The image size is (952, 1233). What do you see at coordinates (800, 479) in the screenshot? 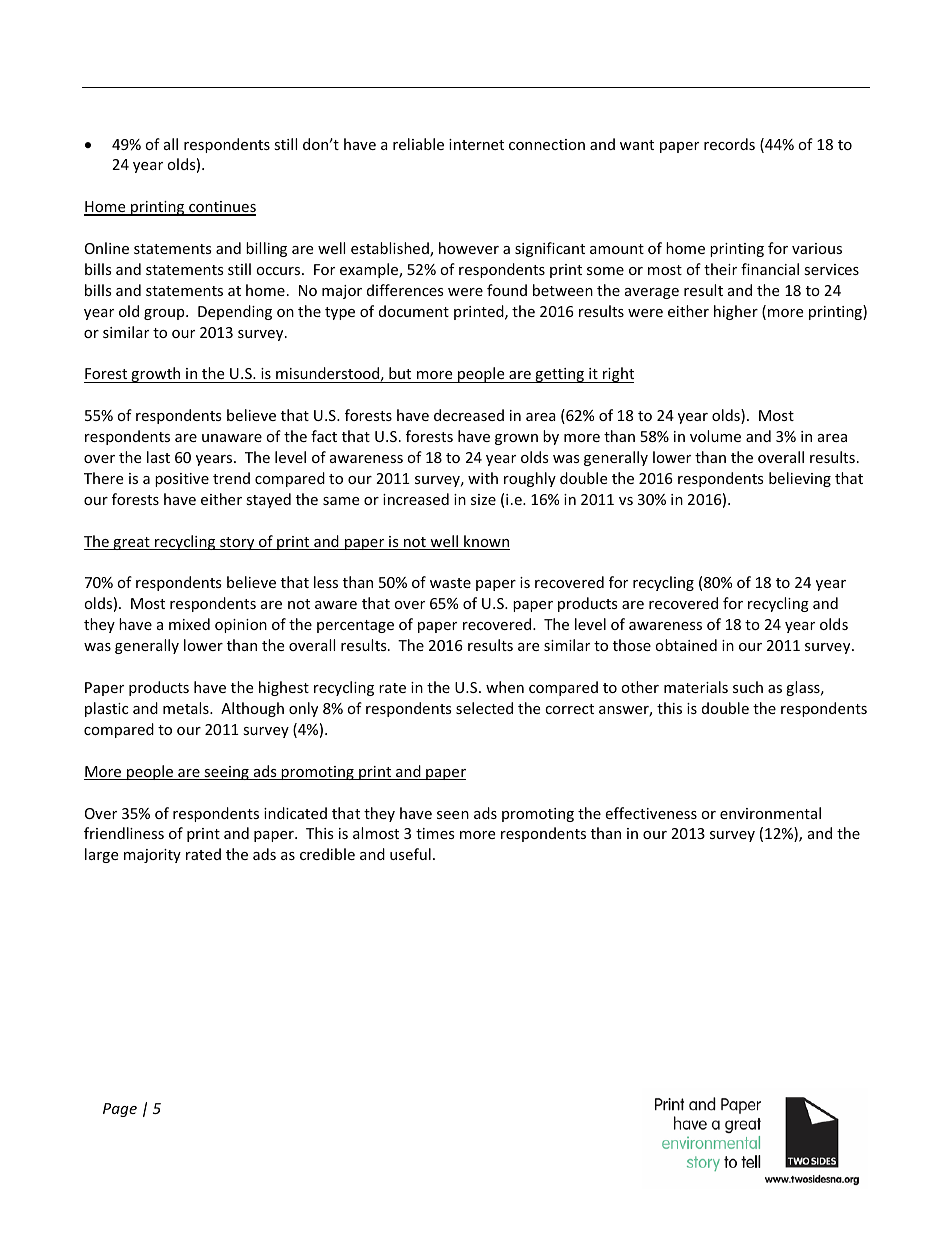
I see `believing` at bounding box center [800, 479].
